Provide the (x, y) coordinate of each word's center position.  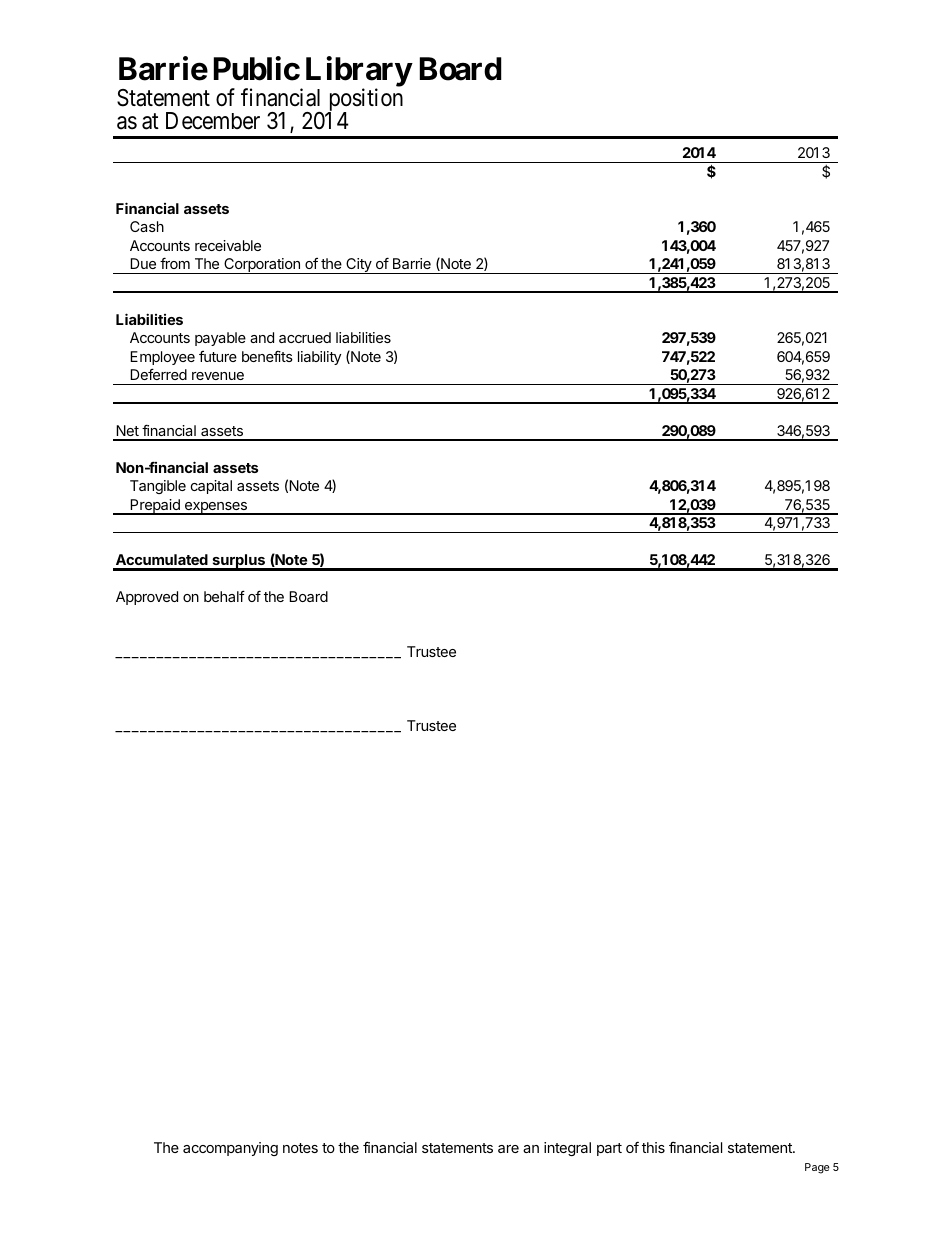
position (364, 101)
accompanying (230, 1149)
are (508, 1149)
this (653, 1147)
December (213, 121)
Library (359, 73)
